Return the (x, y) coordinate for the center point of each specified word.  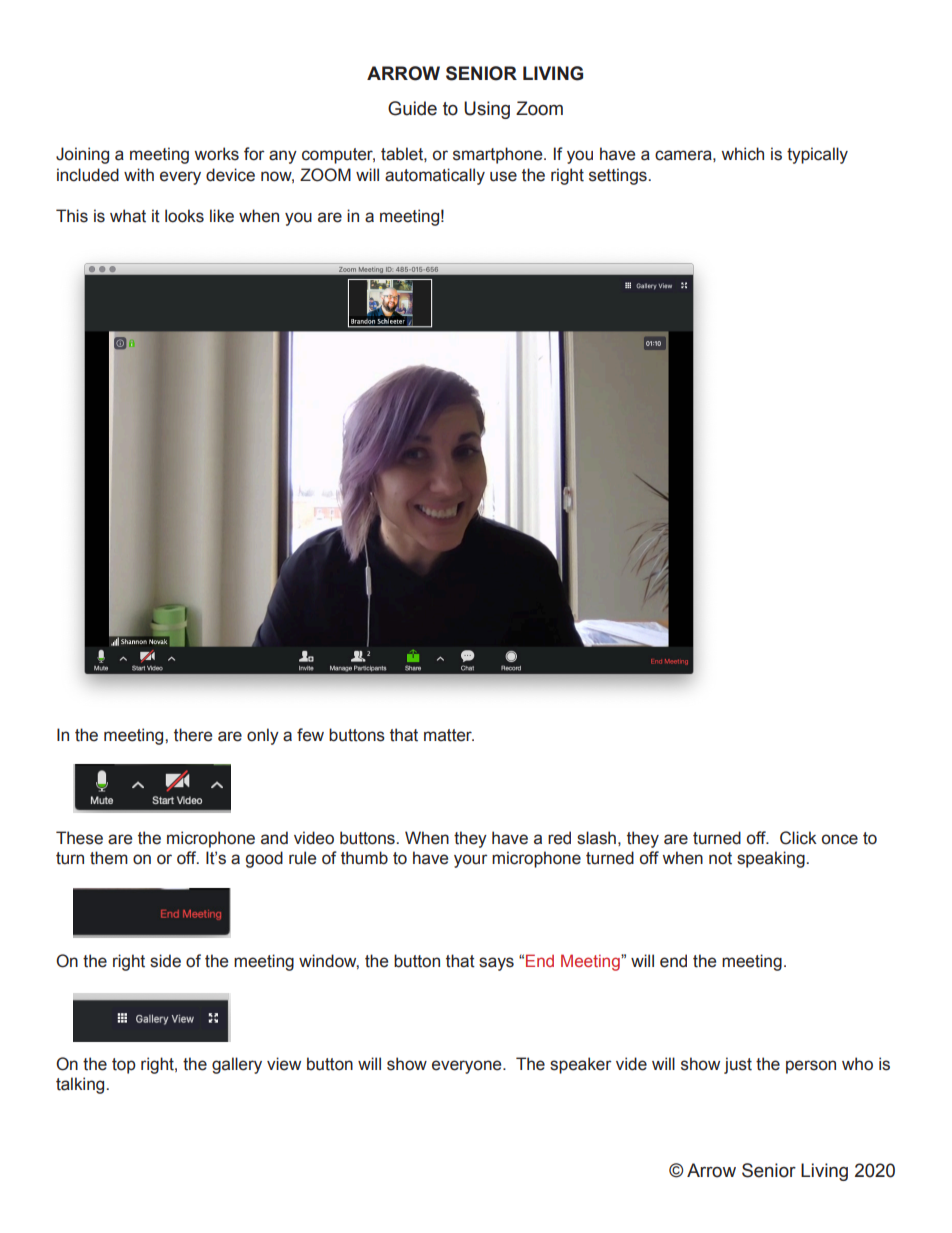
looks (184, 216)
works (216, 154)
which (742, 154)
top (124, 1066)
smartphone (499, 155)
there (193, 735)
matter (449, 735)
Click (798, 838)
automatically (435, 176)
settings (619, 176)
